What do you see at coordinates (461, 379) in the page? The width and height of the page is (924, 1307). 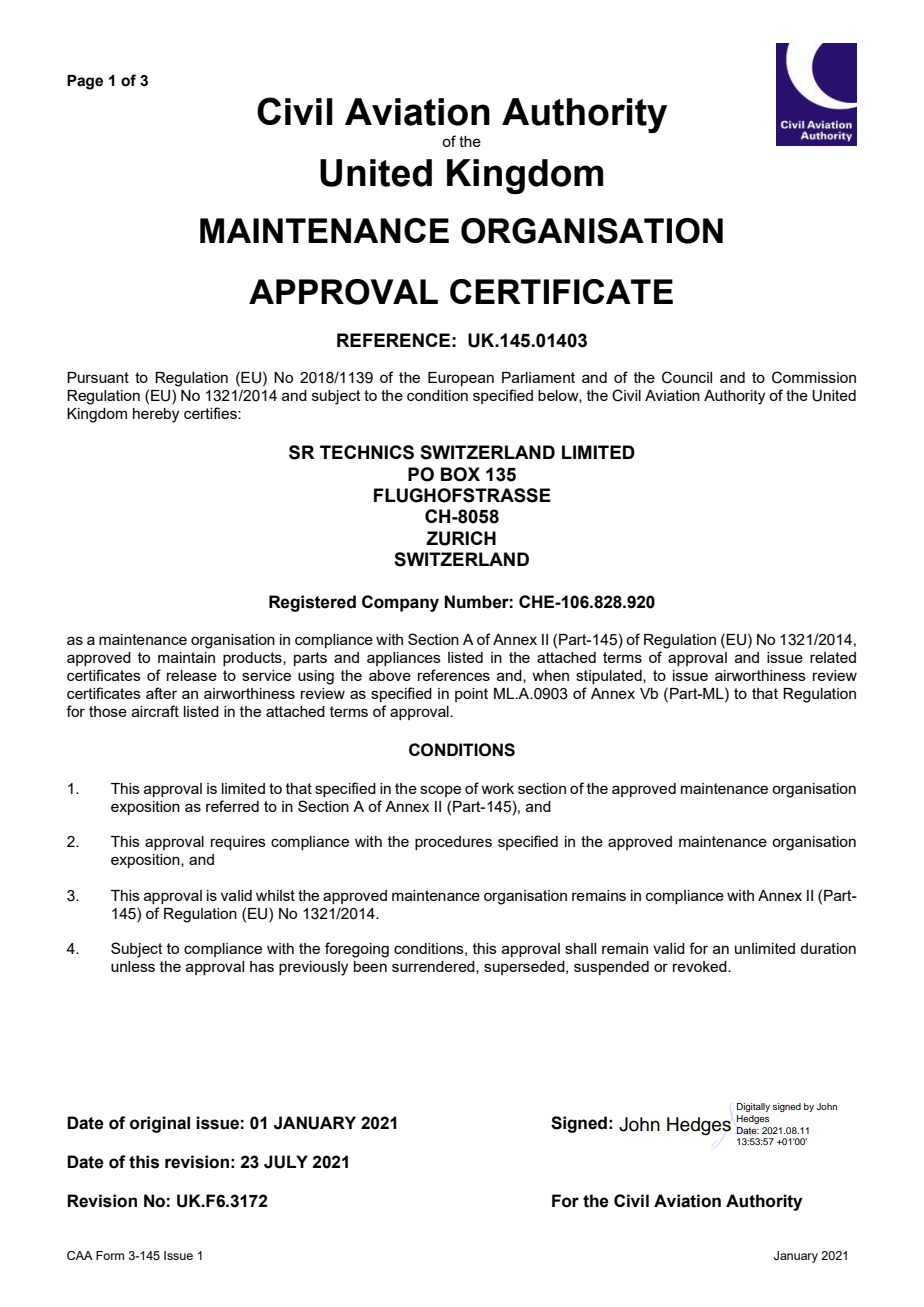 I see `European` at bounding box center [461, 379].
